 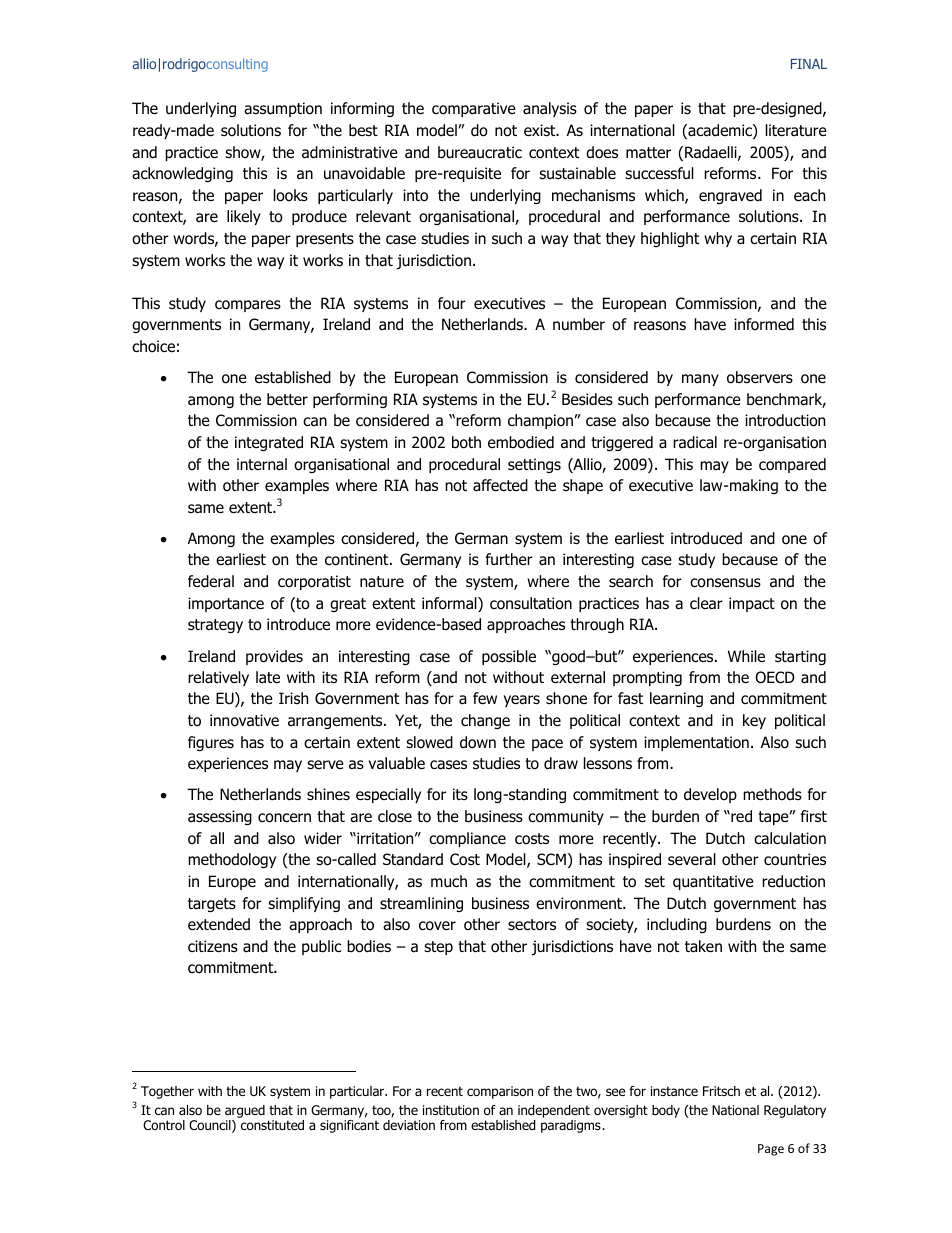 I want to click on radical, so click(x=695, y=442).
